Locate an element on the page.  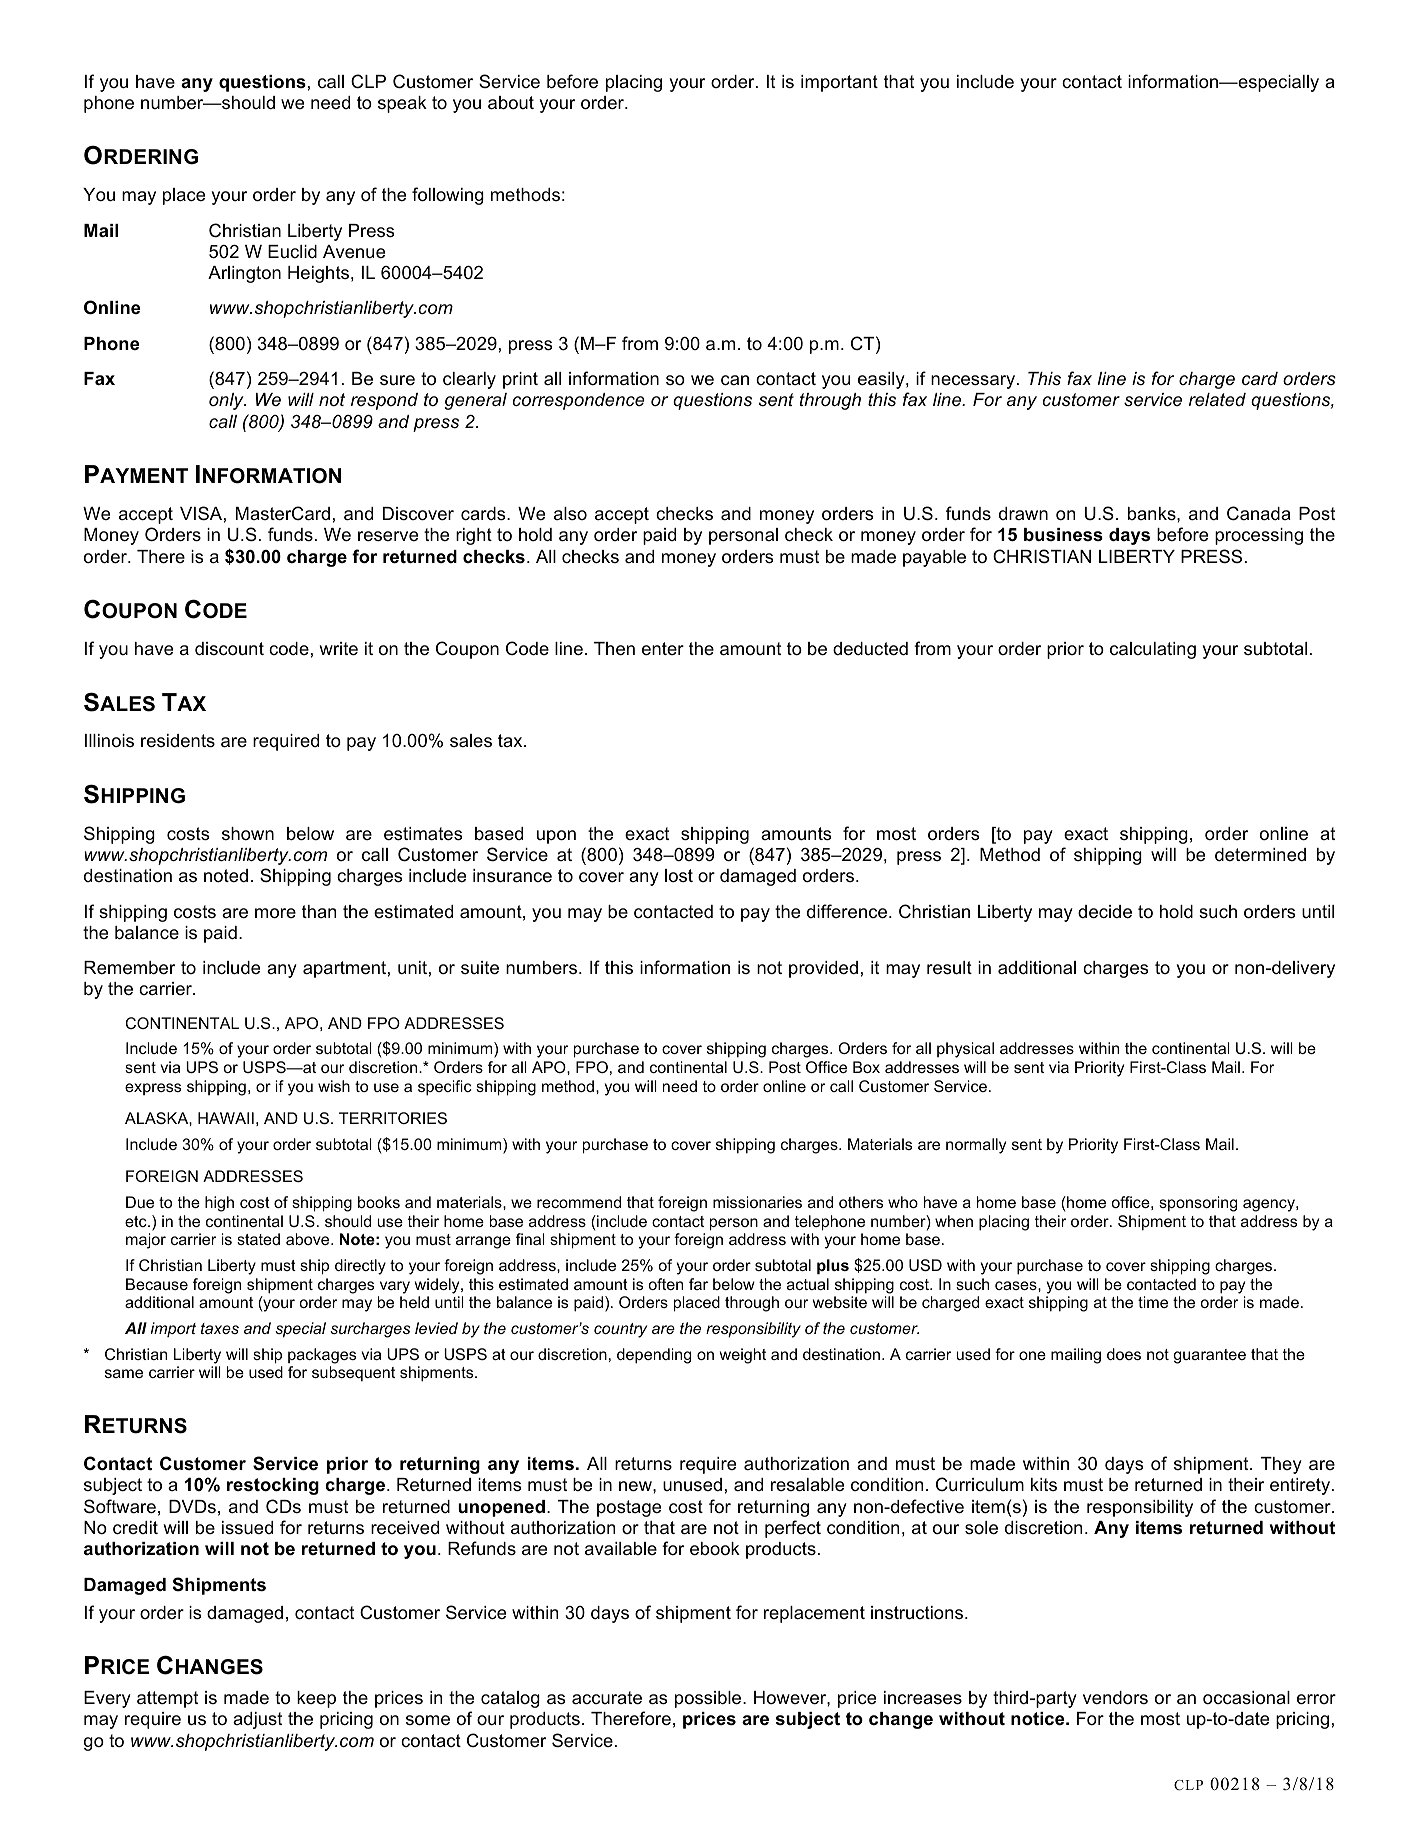
related is located at coordinates (1217, 400).
